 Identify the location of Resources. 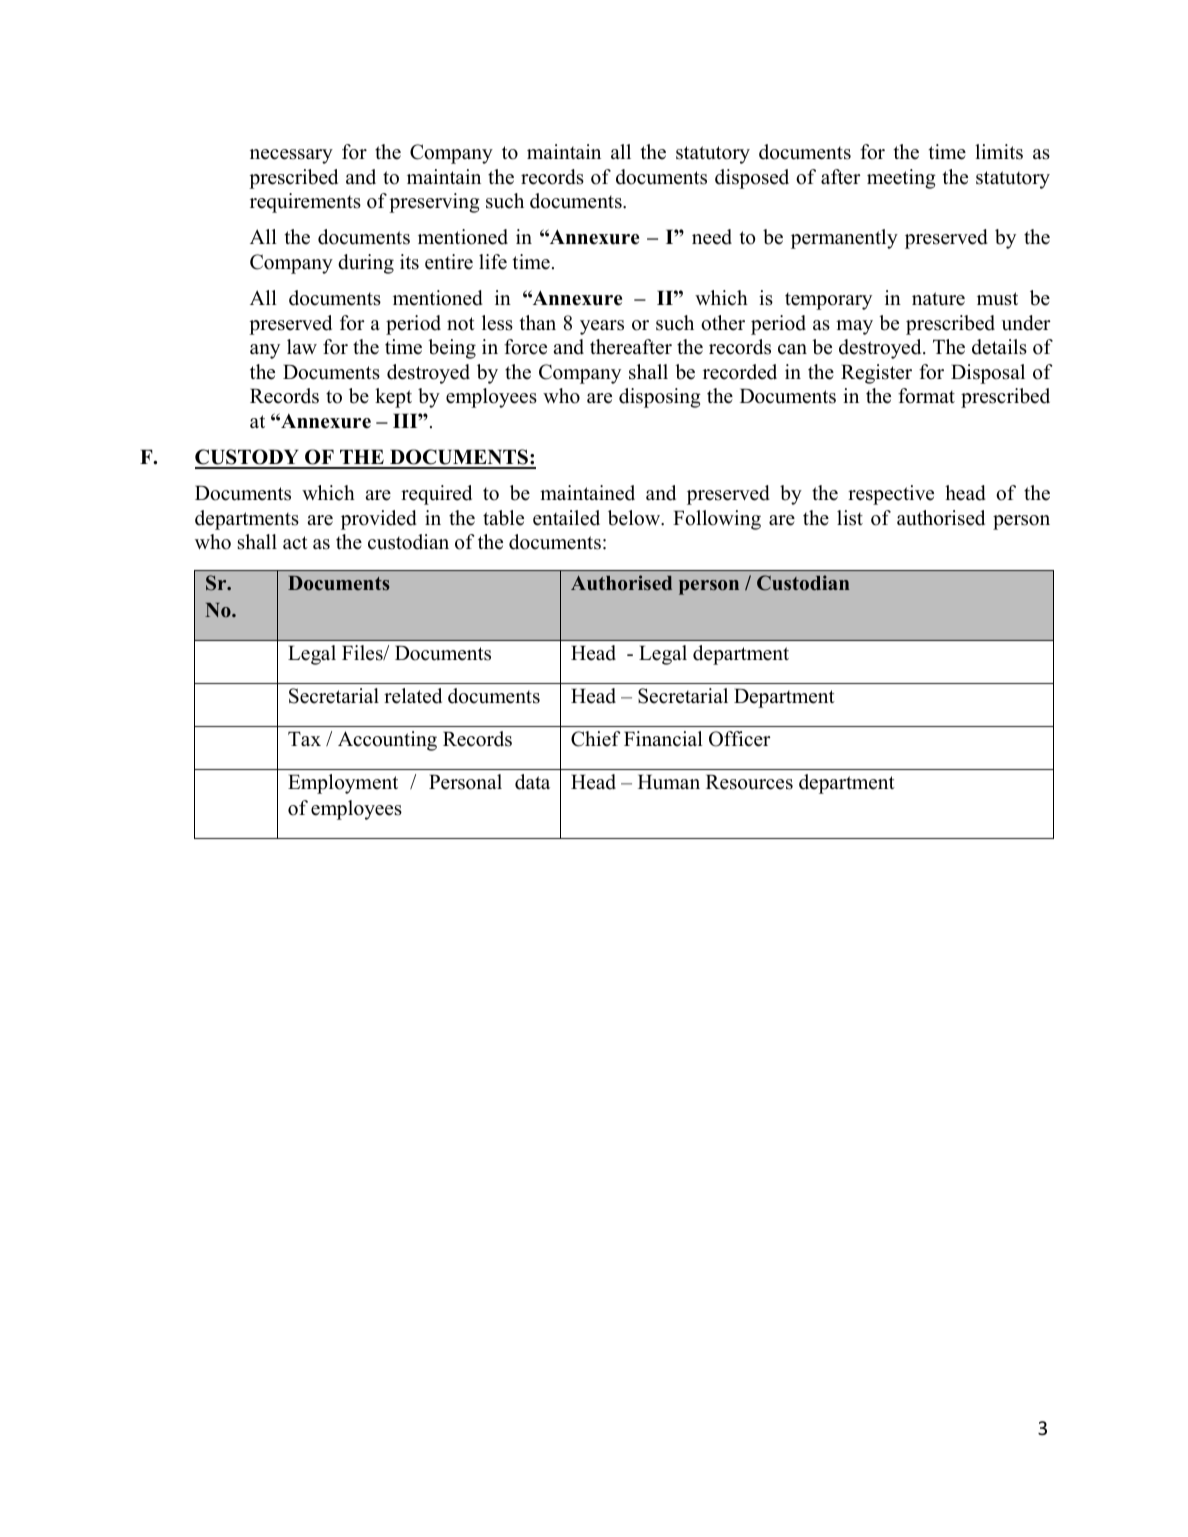
(749, 782).
